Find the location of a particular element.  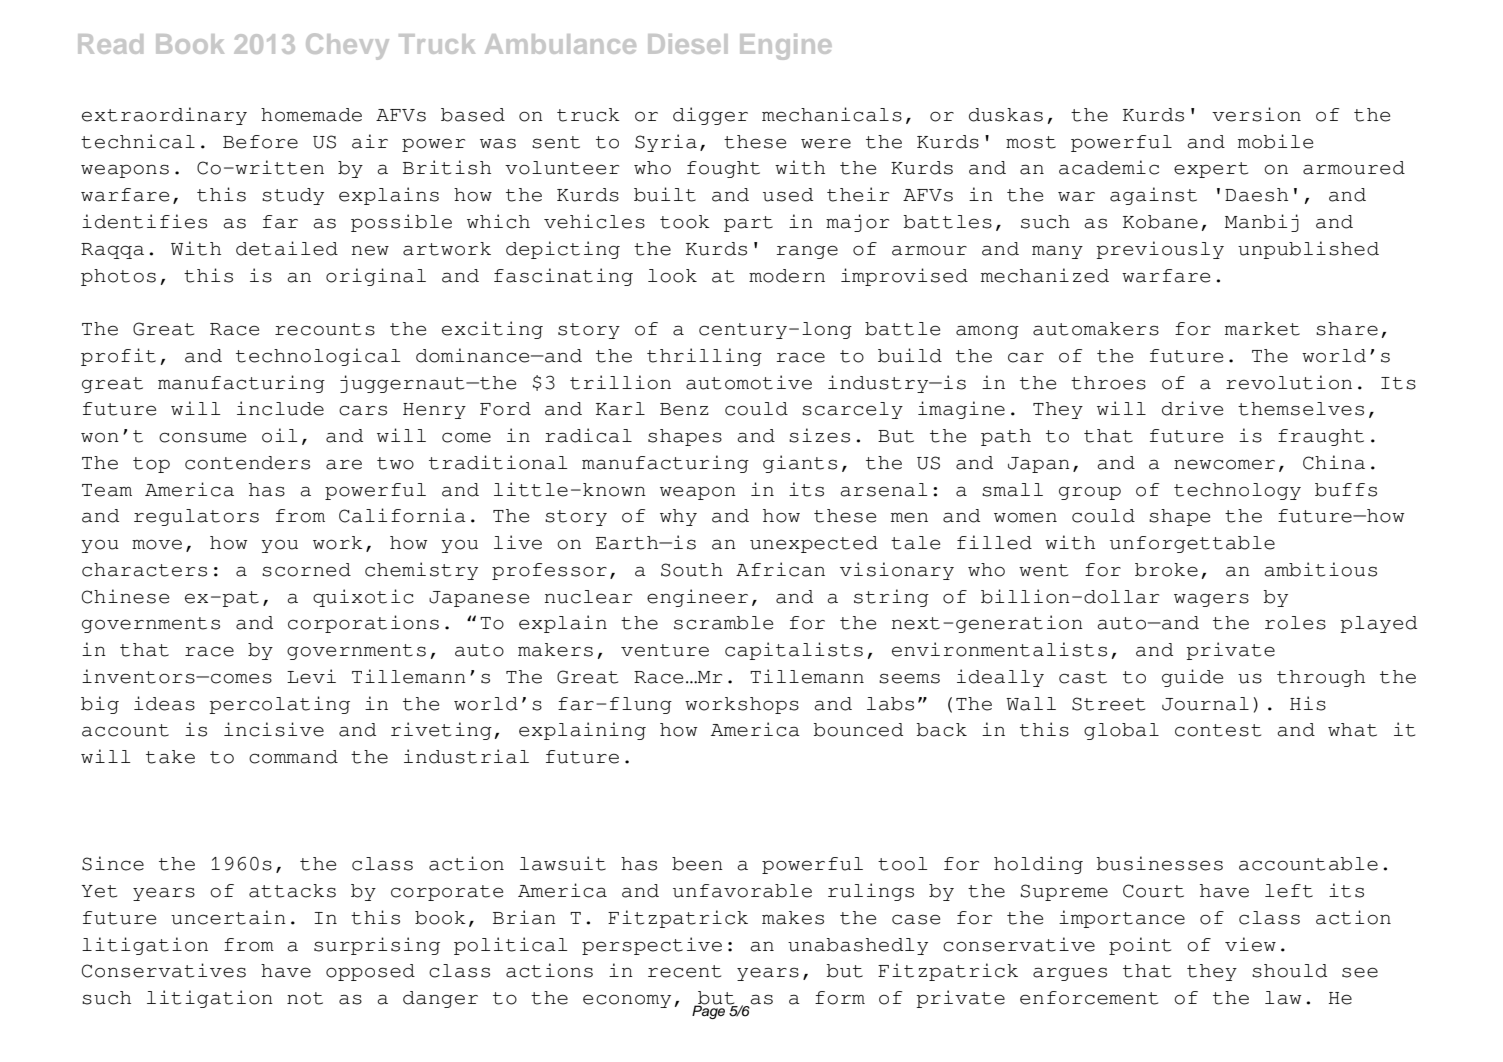

thrilling is located at coordinates (704, 357).
